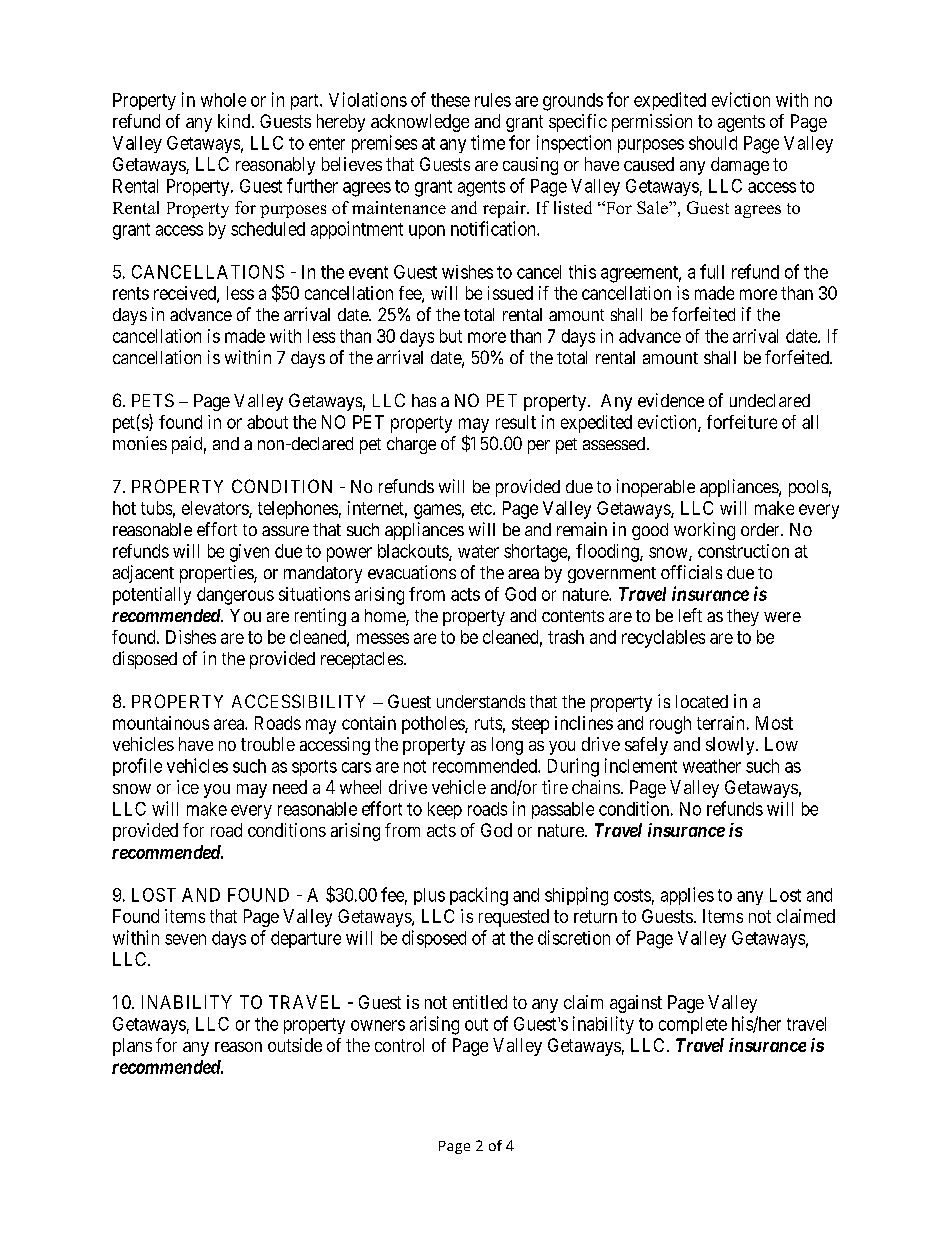 This screenshot has width=952, height=1233. Describe the element at coordinates (445, 810) in the screenshot. I see `keep` at that location.
